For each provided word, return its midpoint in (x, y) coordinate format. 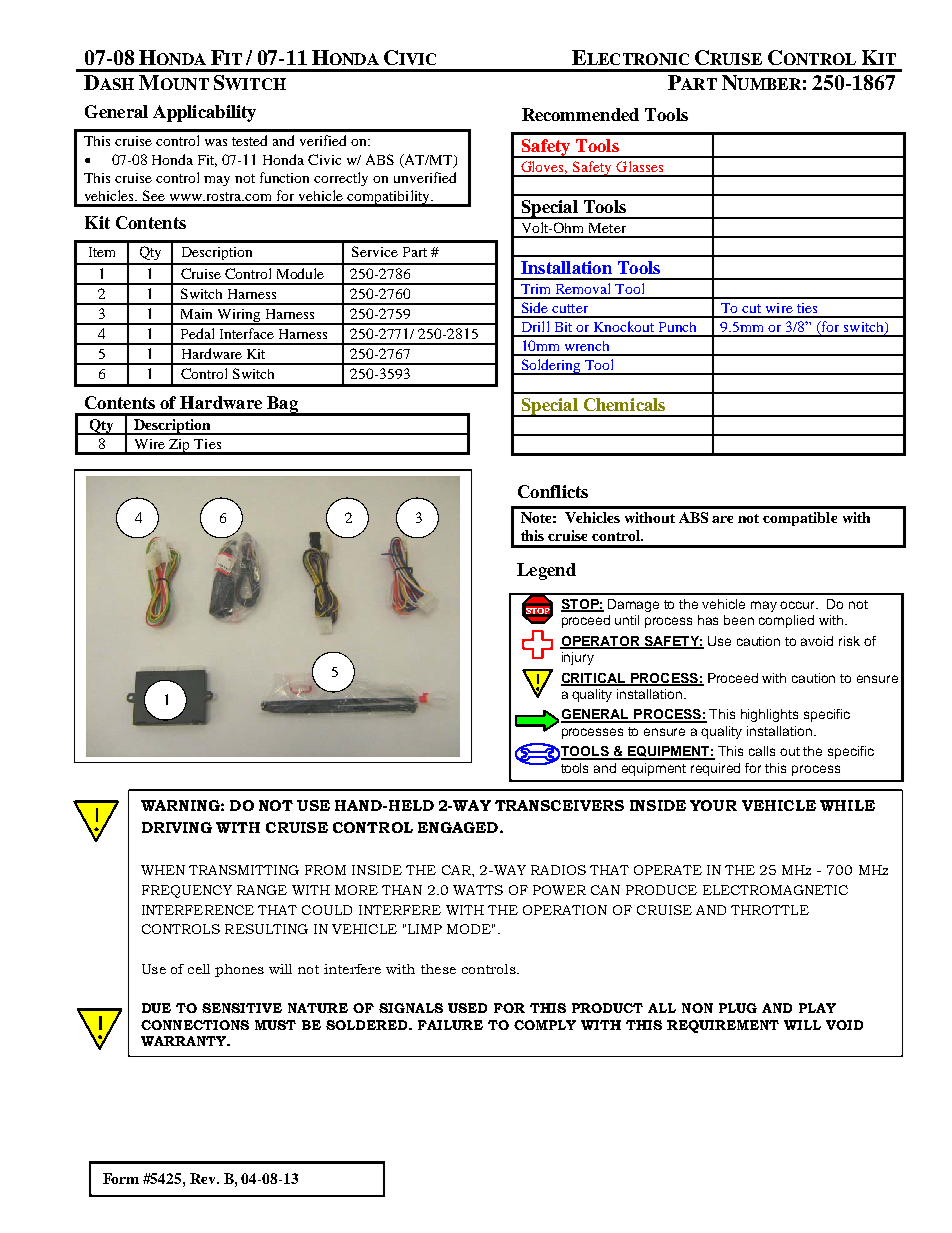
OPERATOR (601, 642)
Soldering (551, 367)
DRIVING (177, 827)
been (739, 620)
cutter (570, 308)
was (216, 142)
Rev (204, 1178)
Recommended (580, 114)
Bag (282, 405)
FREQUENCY (187, 891)
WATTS (478, 890)
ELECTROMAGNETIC (775, 890)
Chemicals (624, 404)
